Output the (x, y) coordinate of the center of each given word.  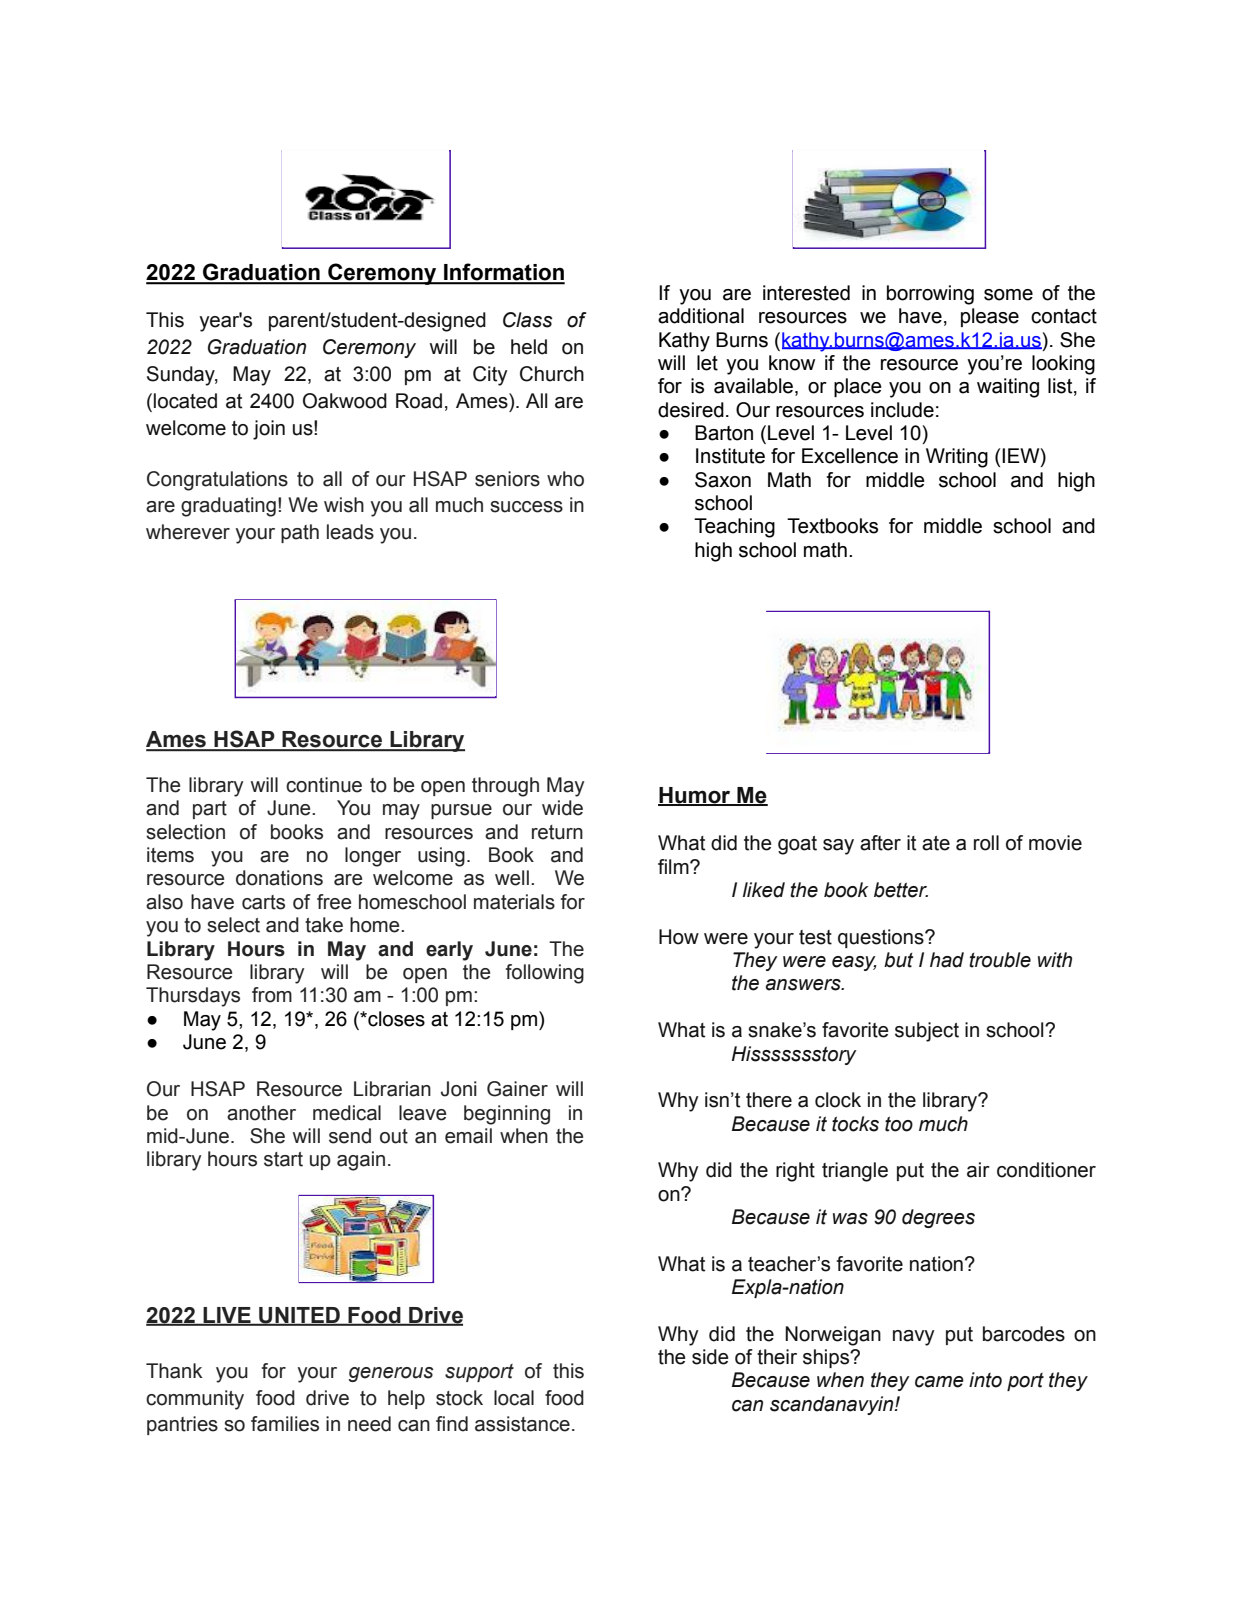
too (899, 1124)
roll (986, 843)
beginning (507, 1115)
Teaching (734, 528)
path (300, 533)
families (285, 1424)
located (185, 401)
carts (263, 902)
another (261, 1113)
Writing (957, 458)
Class (528, 320)
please (990, 317)
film (674, 866)
